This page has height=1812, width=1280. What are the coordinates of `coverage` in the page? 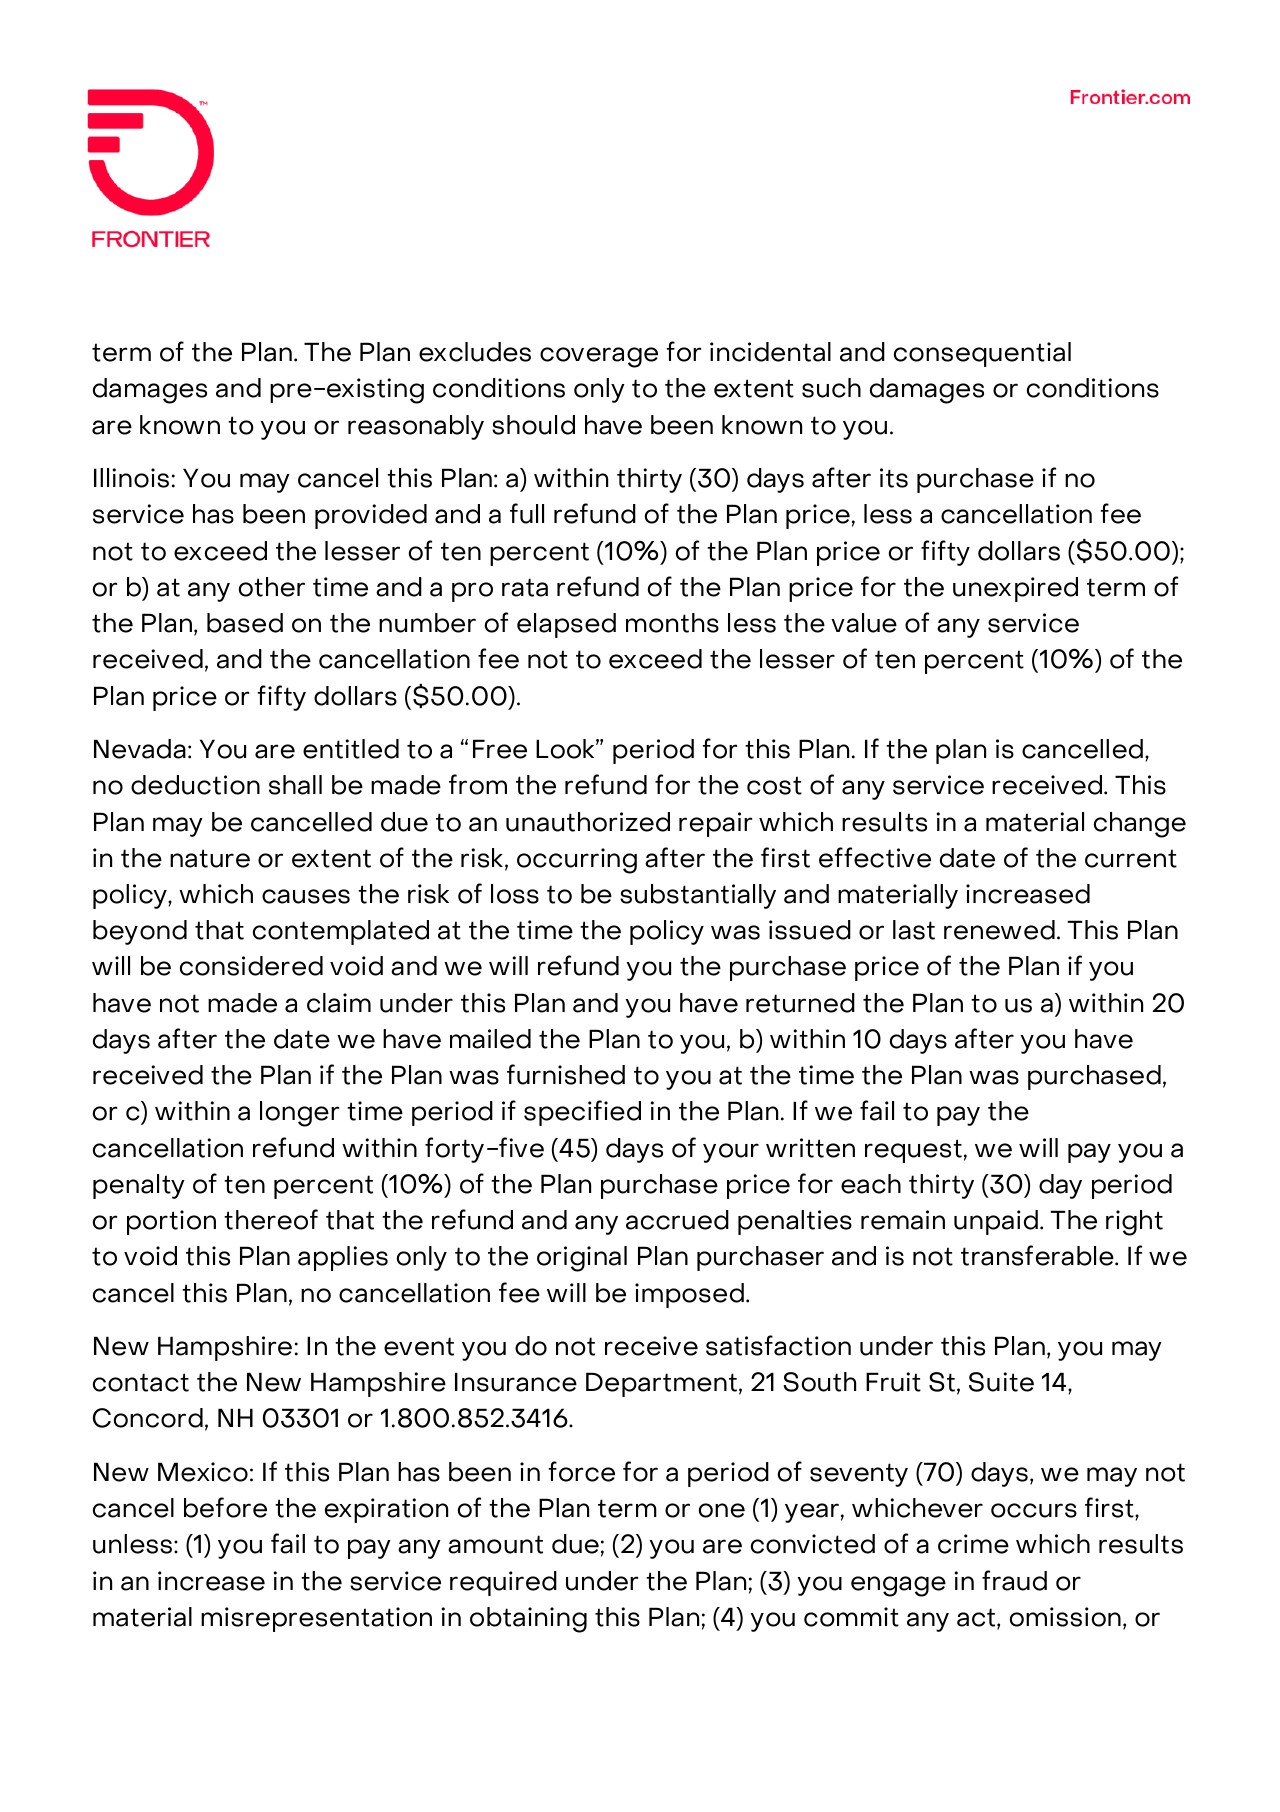 It's located at (599, 357).
